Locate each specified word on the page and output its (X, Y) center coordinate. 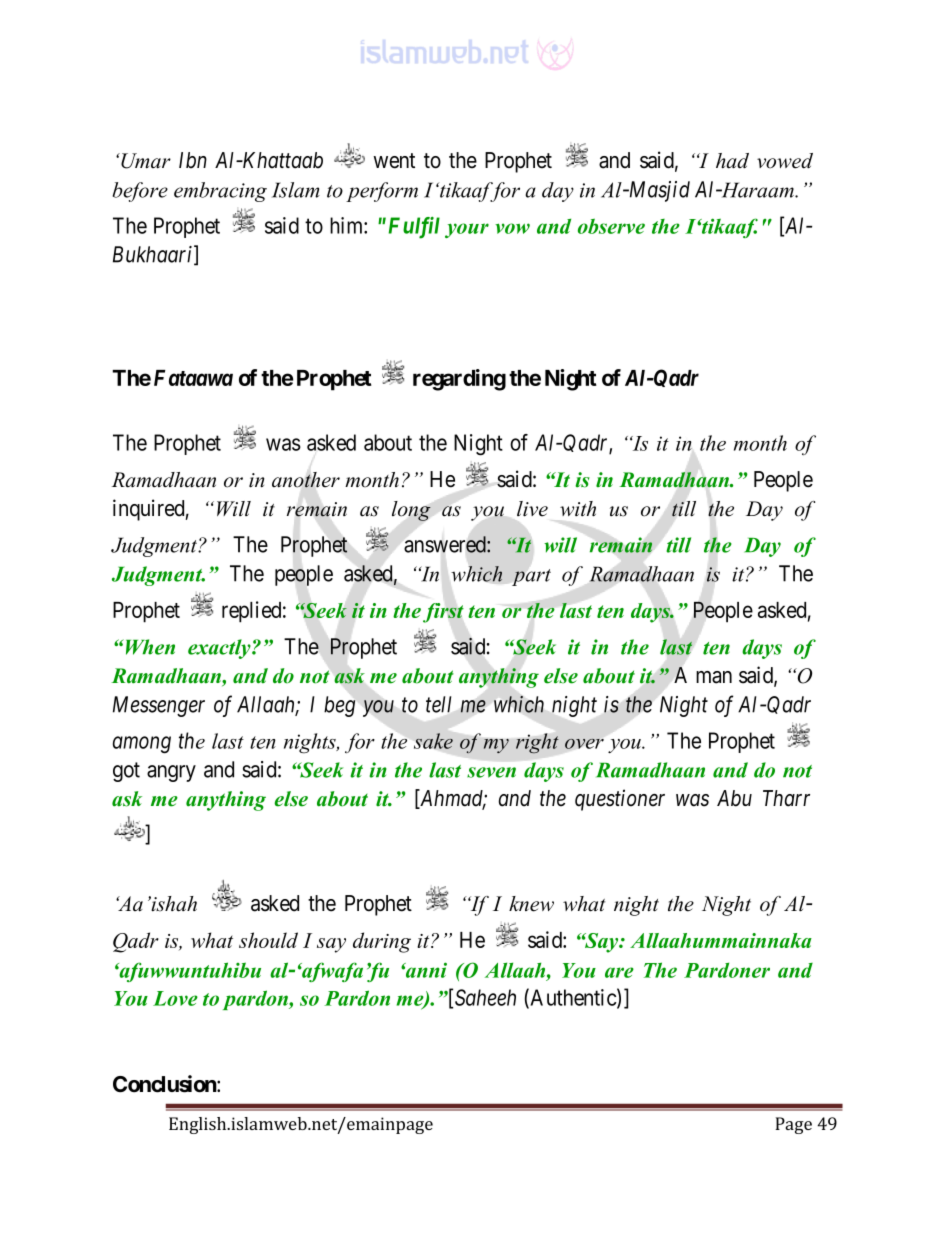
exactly (220, 649)
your (467, 230)
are (619, 972)
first (443, 613)
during (382, 942)
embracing (220, 192)
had (732, 161)
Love (175, 998)
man (714, 677)
